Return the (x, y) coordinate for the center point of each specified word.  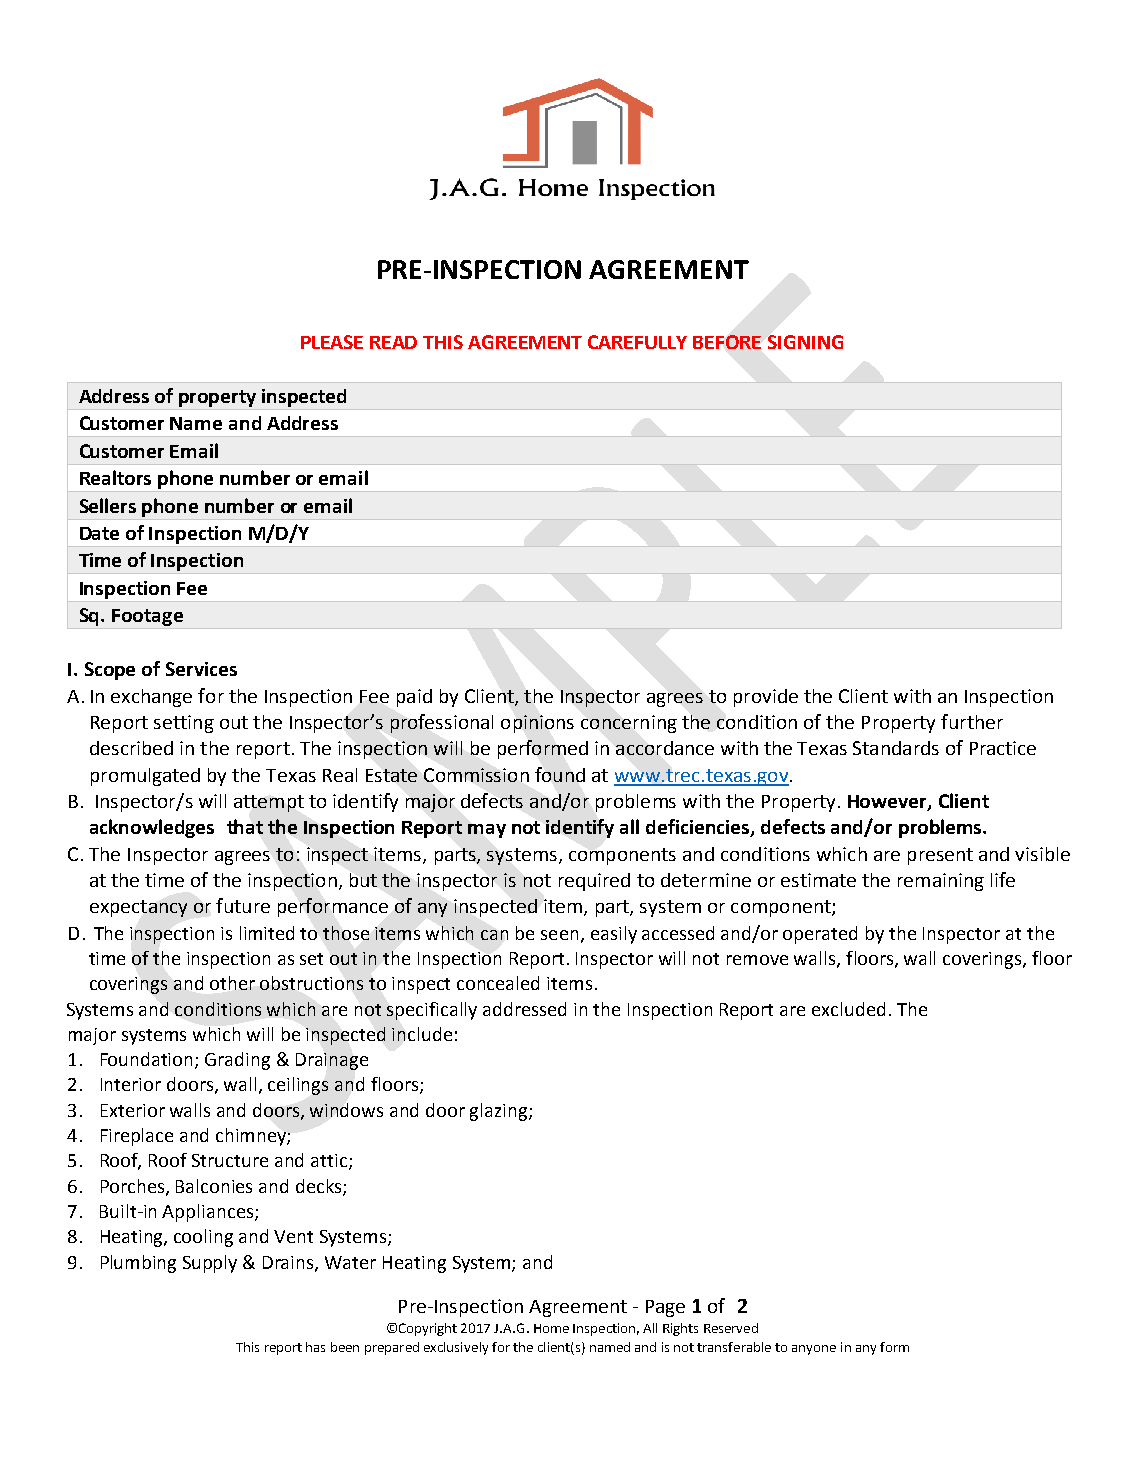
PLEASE (332, 342)
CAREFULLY (637, 342)
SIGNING (805, 342)
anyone (814, 1350)
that (245, 826)
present (940, 856)
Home (551, 1328)
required (594, 882)
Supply (210, 1264)
